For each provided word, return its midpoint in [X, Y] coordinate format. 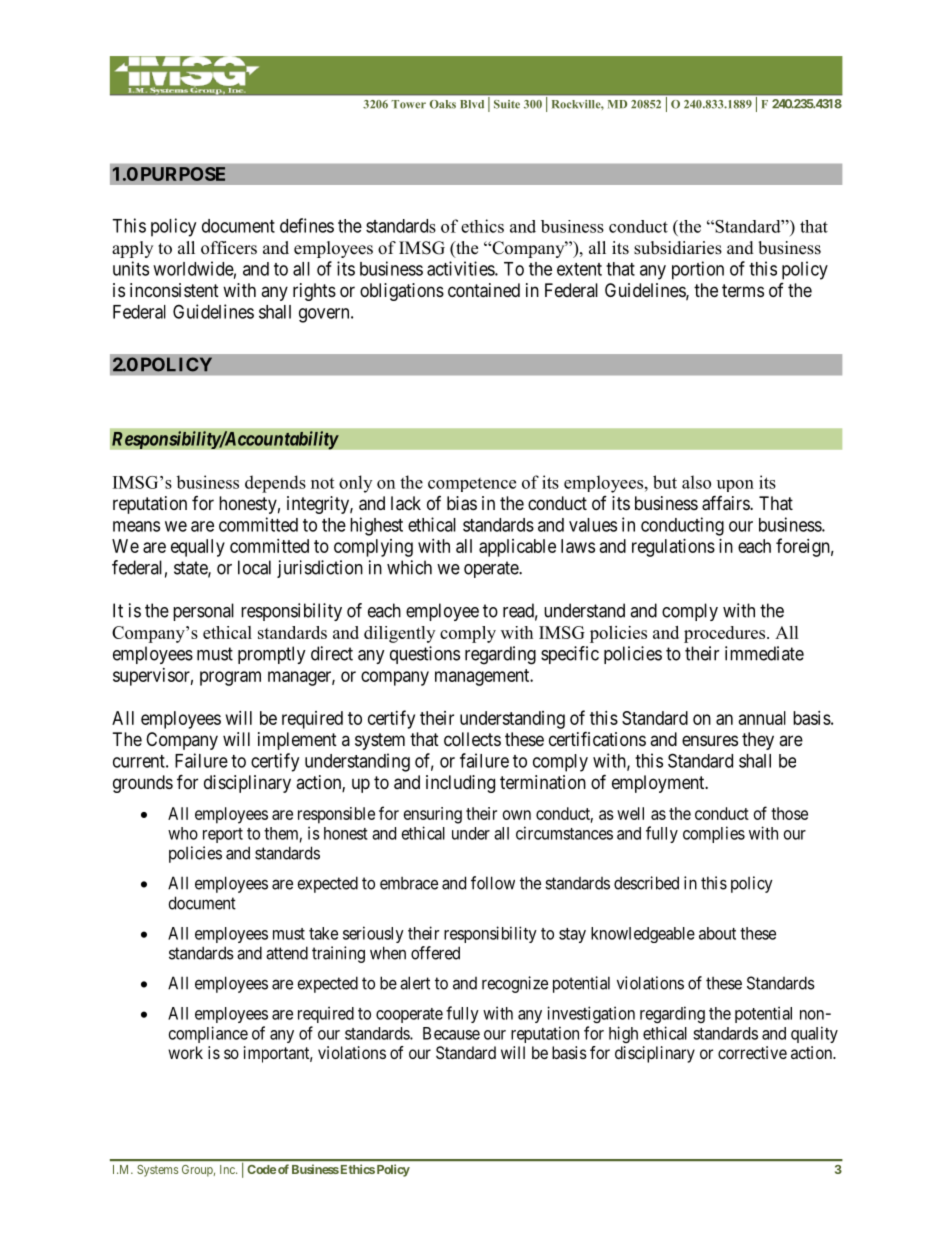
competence [472, 485]
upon [735, 486]
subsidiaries [678, 248]
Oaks [443, 104]
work [185, 1052]
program [230, 678]
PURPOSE [183, 174]
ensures [710, 740]
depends [275, 484]
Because [451, 1033]
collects [472, 739]
